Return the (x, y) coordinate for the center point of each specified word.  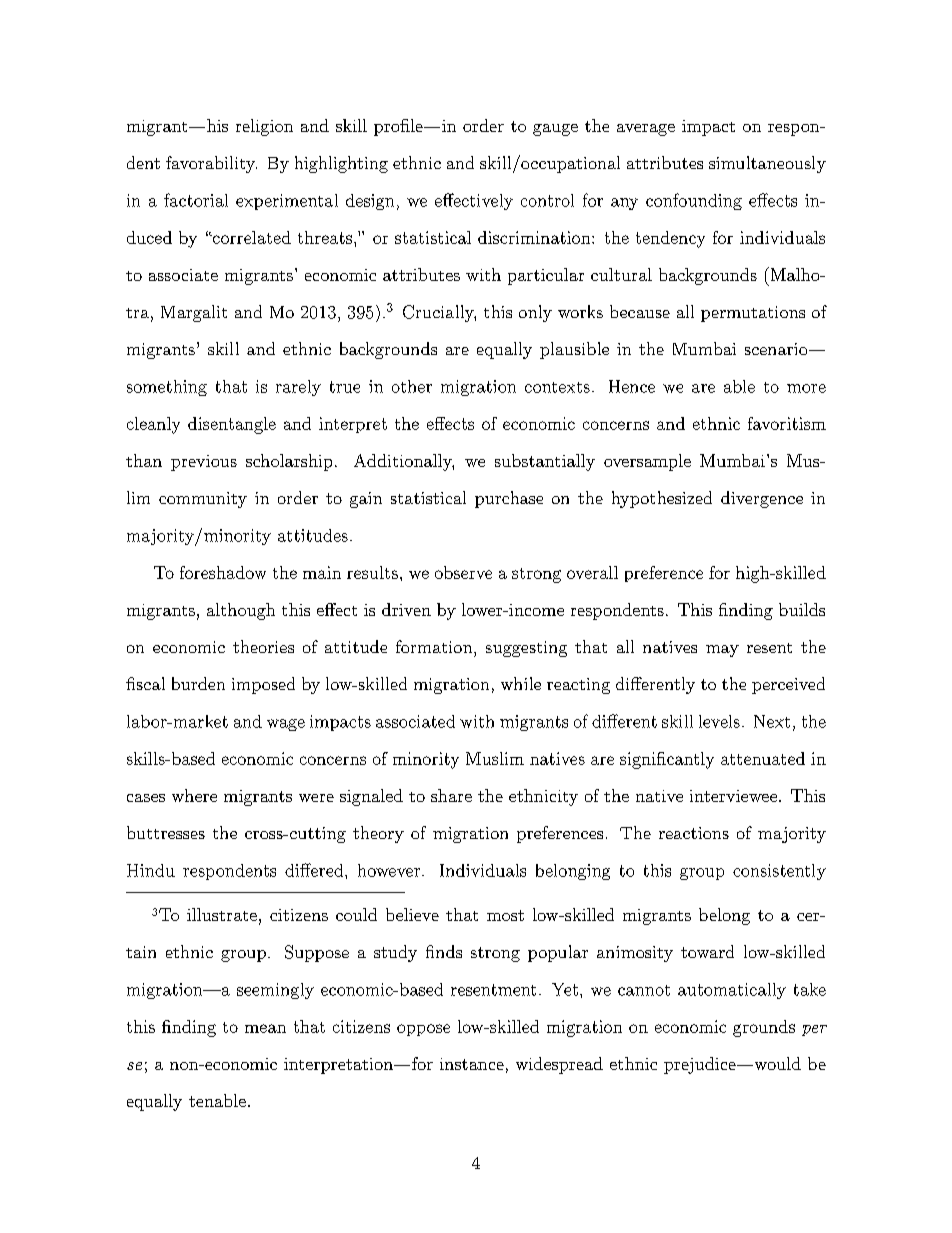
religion (264, 127)
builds (802, 609)
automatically (732, 991)
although (241, 611)
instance (472, 1064)
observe (463, 572)
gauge (555, 130)
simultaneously (767, 164)
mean (265, 1028)
